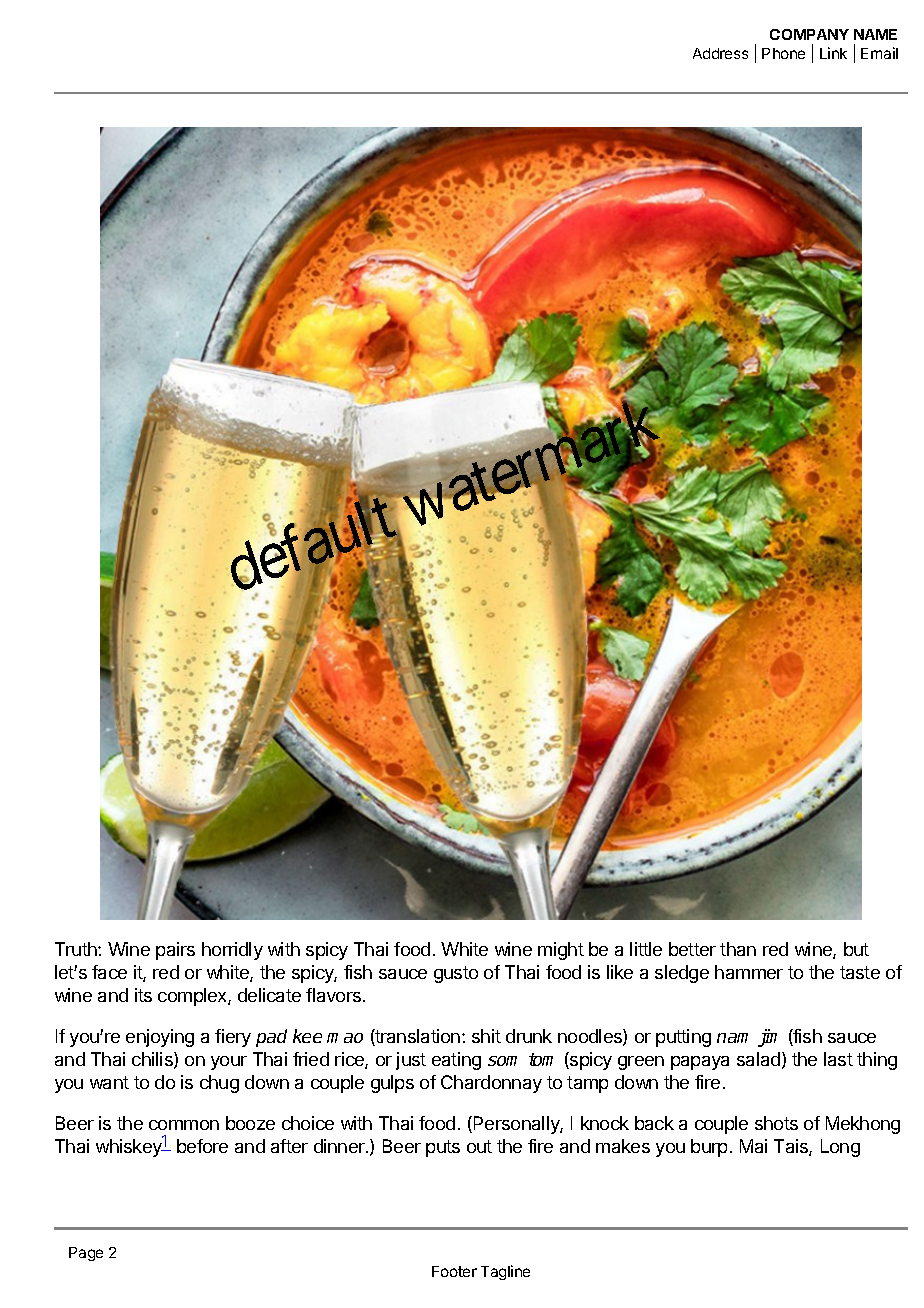 Image resolution: width=924 pixels, height=1308 pixels. What do you see at coordinates (720, 53) in the page?
I see `Address` at bounding box center [720, 53].
